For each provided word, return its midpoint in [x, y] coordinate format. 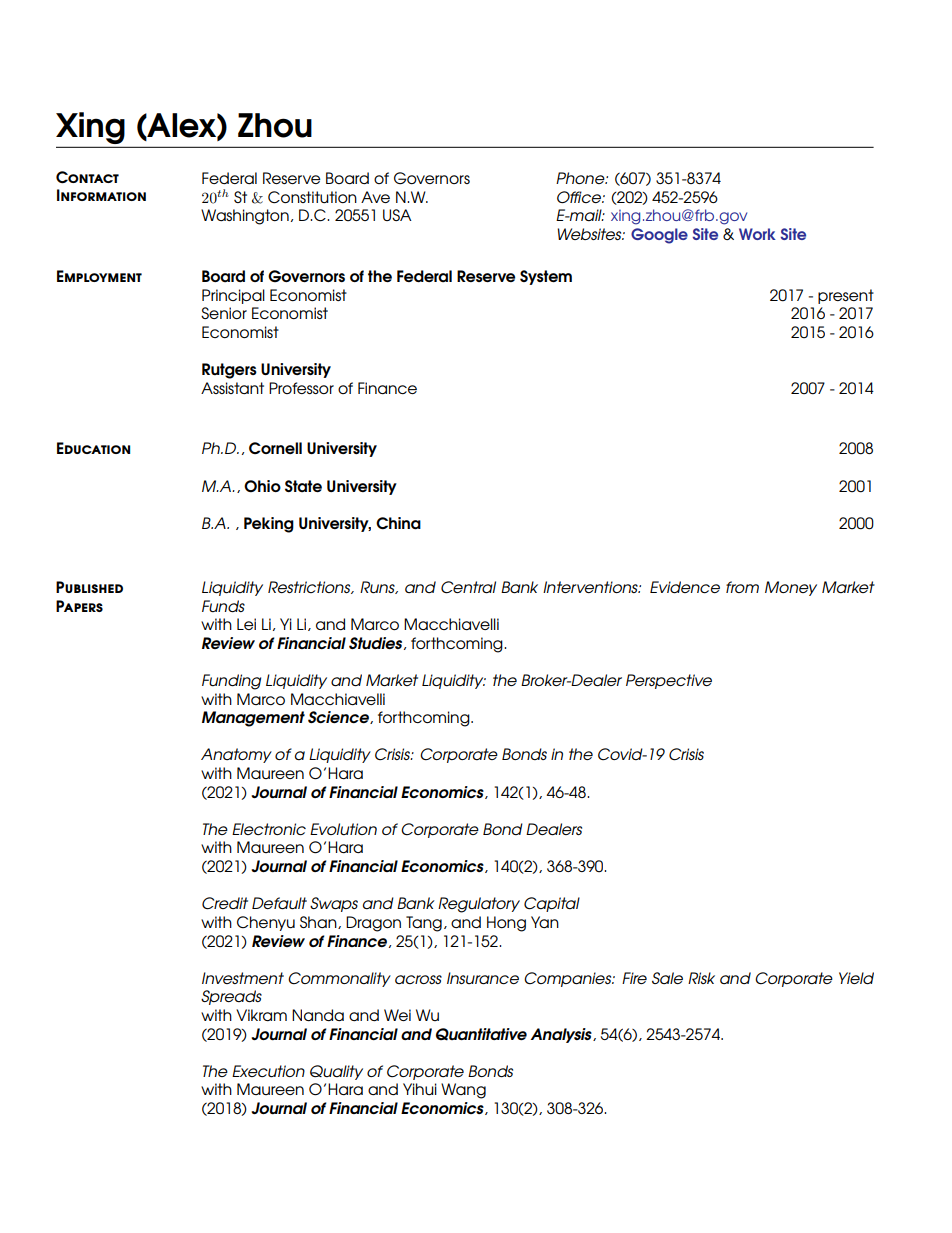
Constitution [312, 197]
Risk [701, 978]
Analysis [562, 1035]
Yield [856, 978]
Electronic [269, 829]
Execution [268, 1071]
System [546, 277]
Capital [552, 904]
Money [791, 588]
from [742, 587]
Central [468, 587]
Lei [246, 624]
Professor [301, 388]
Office [580, 197]
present [846, 296]
